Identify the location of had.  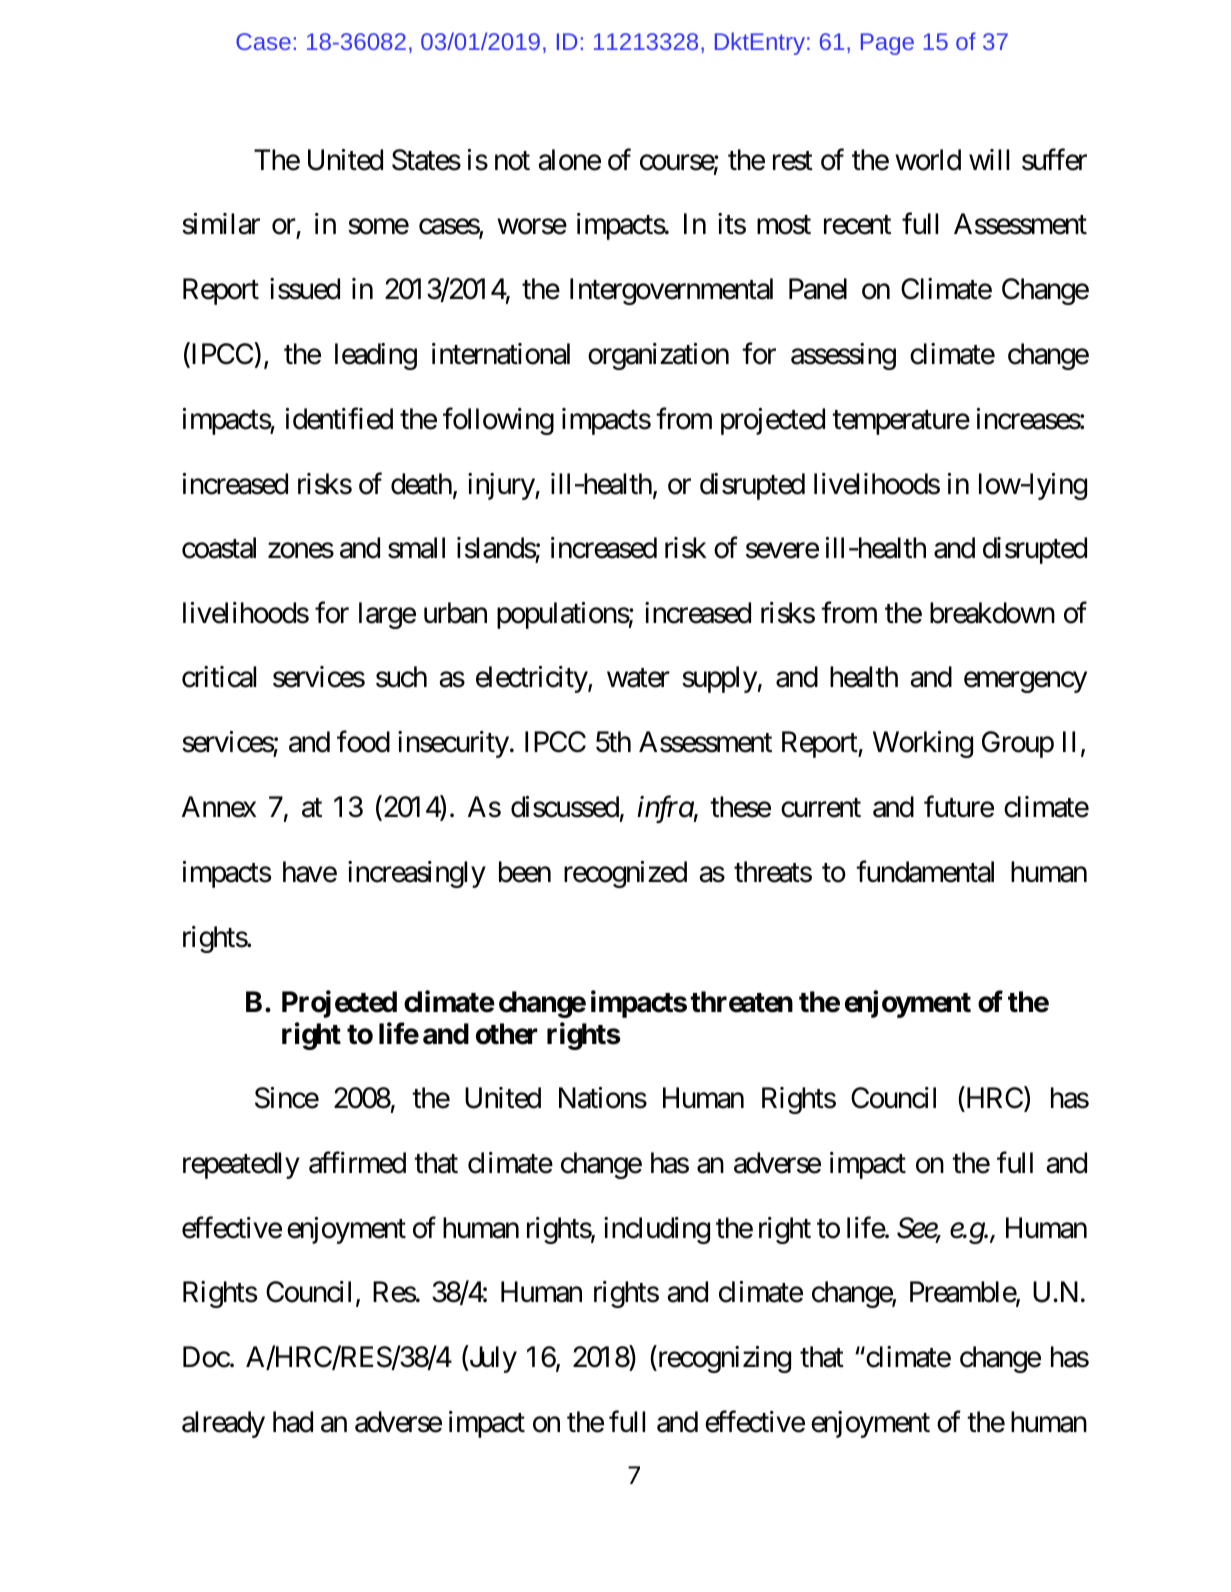
(293, 1422).
